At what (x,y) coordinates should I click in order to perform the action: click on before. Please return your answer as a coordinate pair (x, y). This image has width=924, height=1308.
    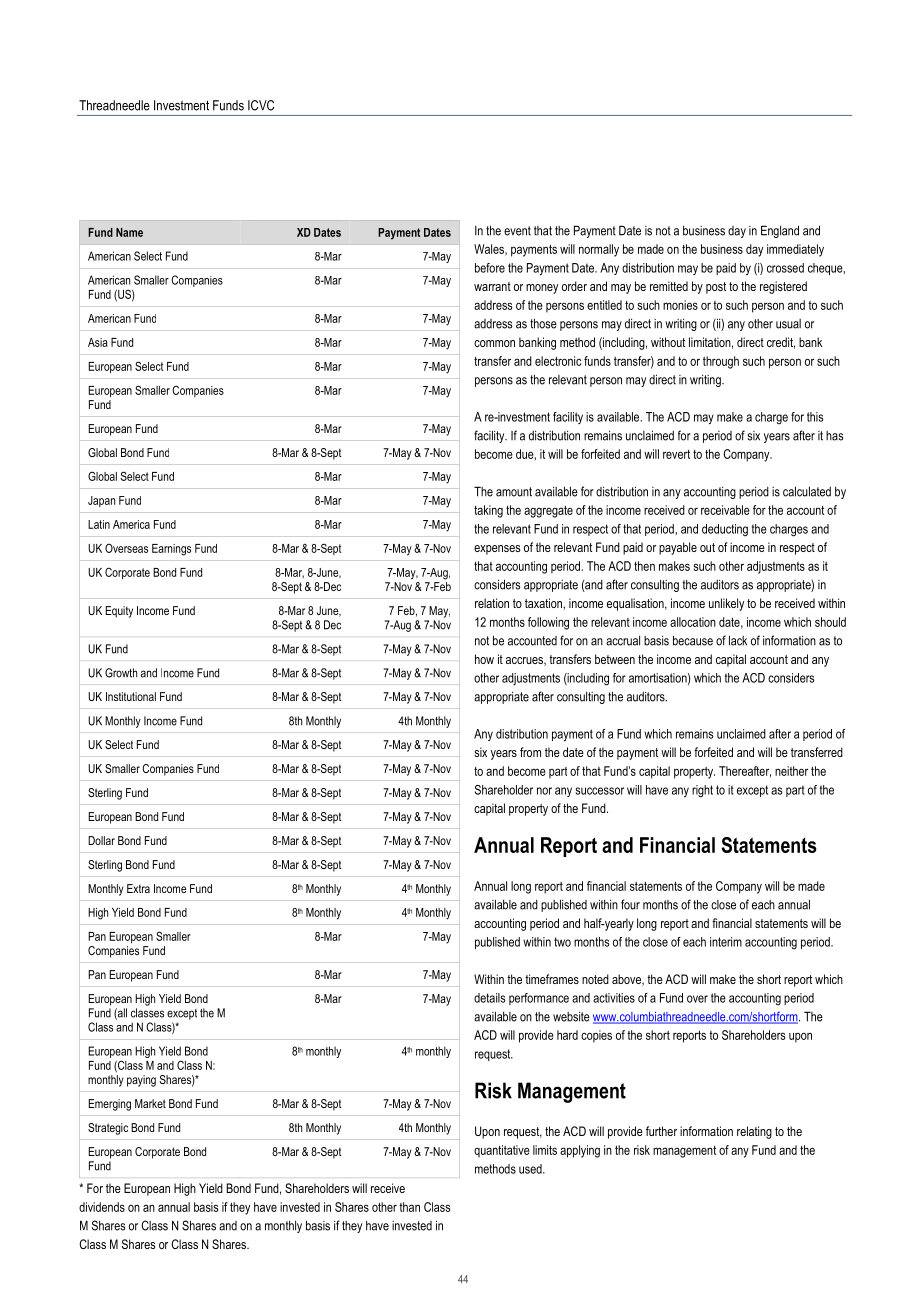
    Looking at the image, I should click on (490, 268).
